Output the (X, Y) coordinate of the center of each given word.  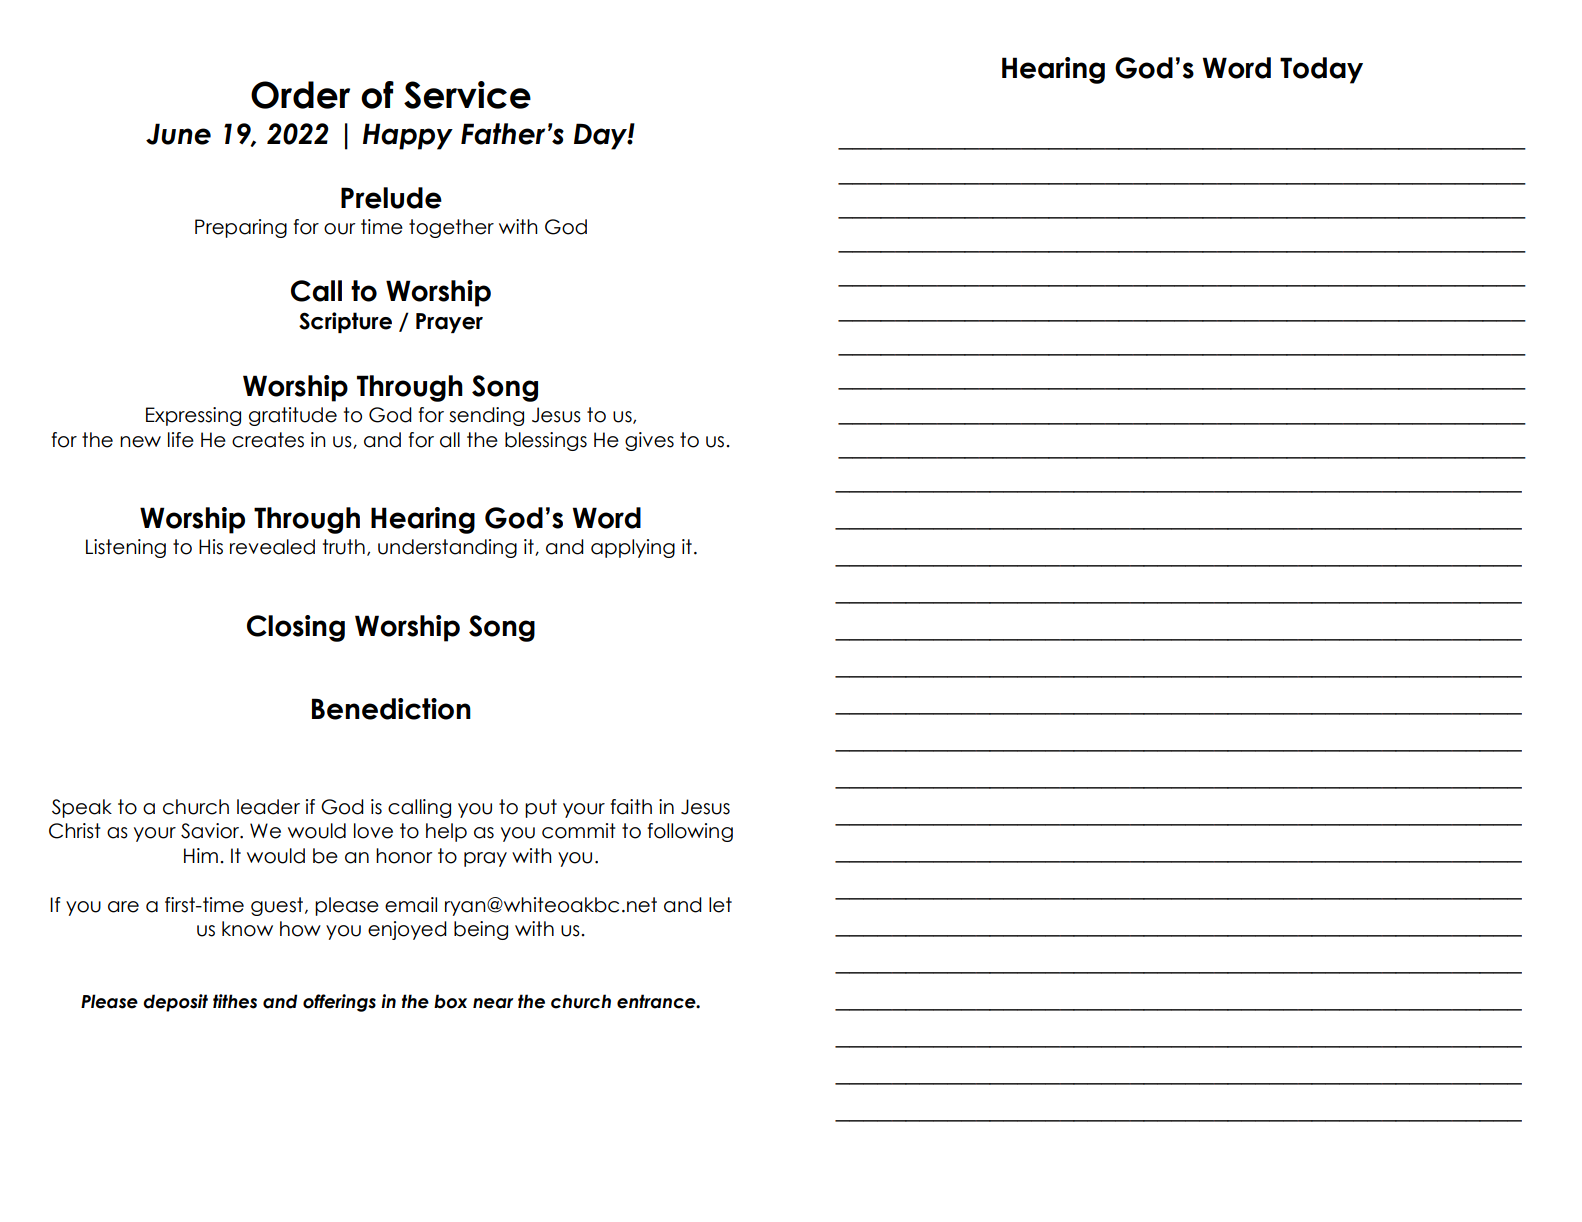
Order (300, 95)
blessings (546, 441)
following (690, 832)
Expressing (193, 416)
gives (649, 441)
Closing (296, 628)
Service (467, 95)
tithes (235, 1001)
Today (1321, 70)
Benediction (391, 709)
